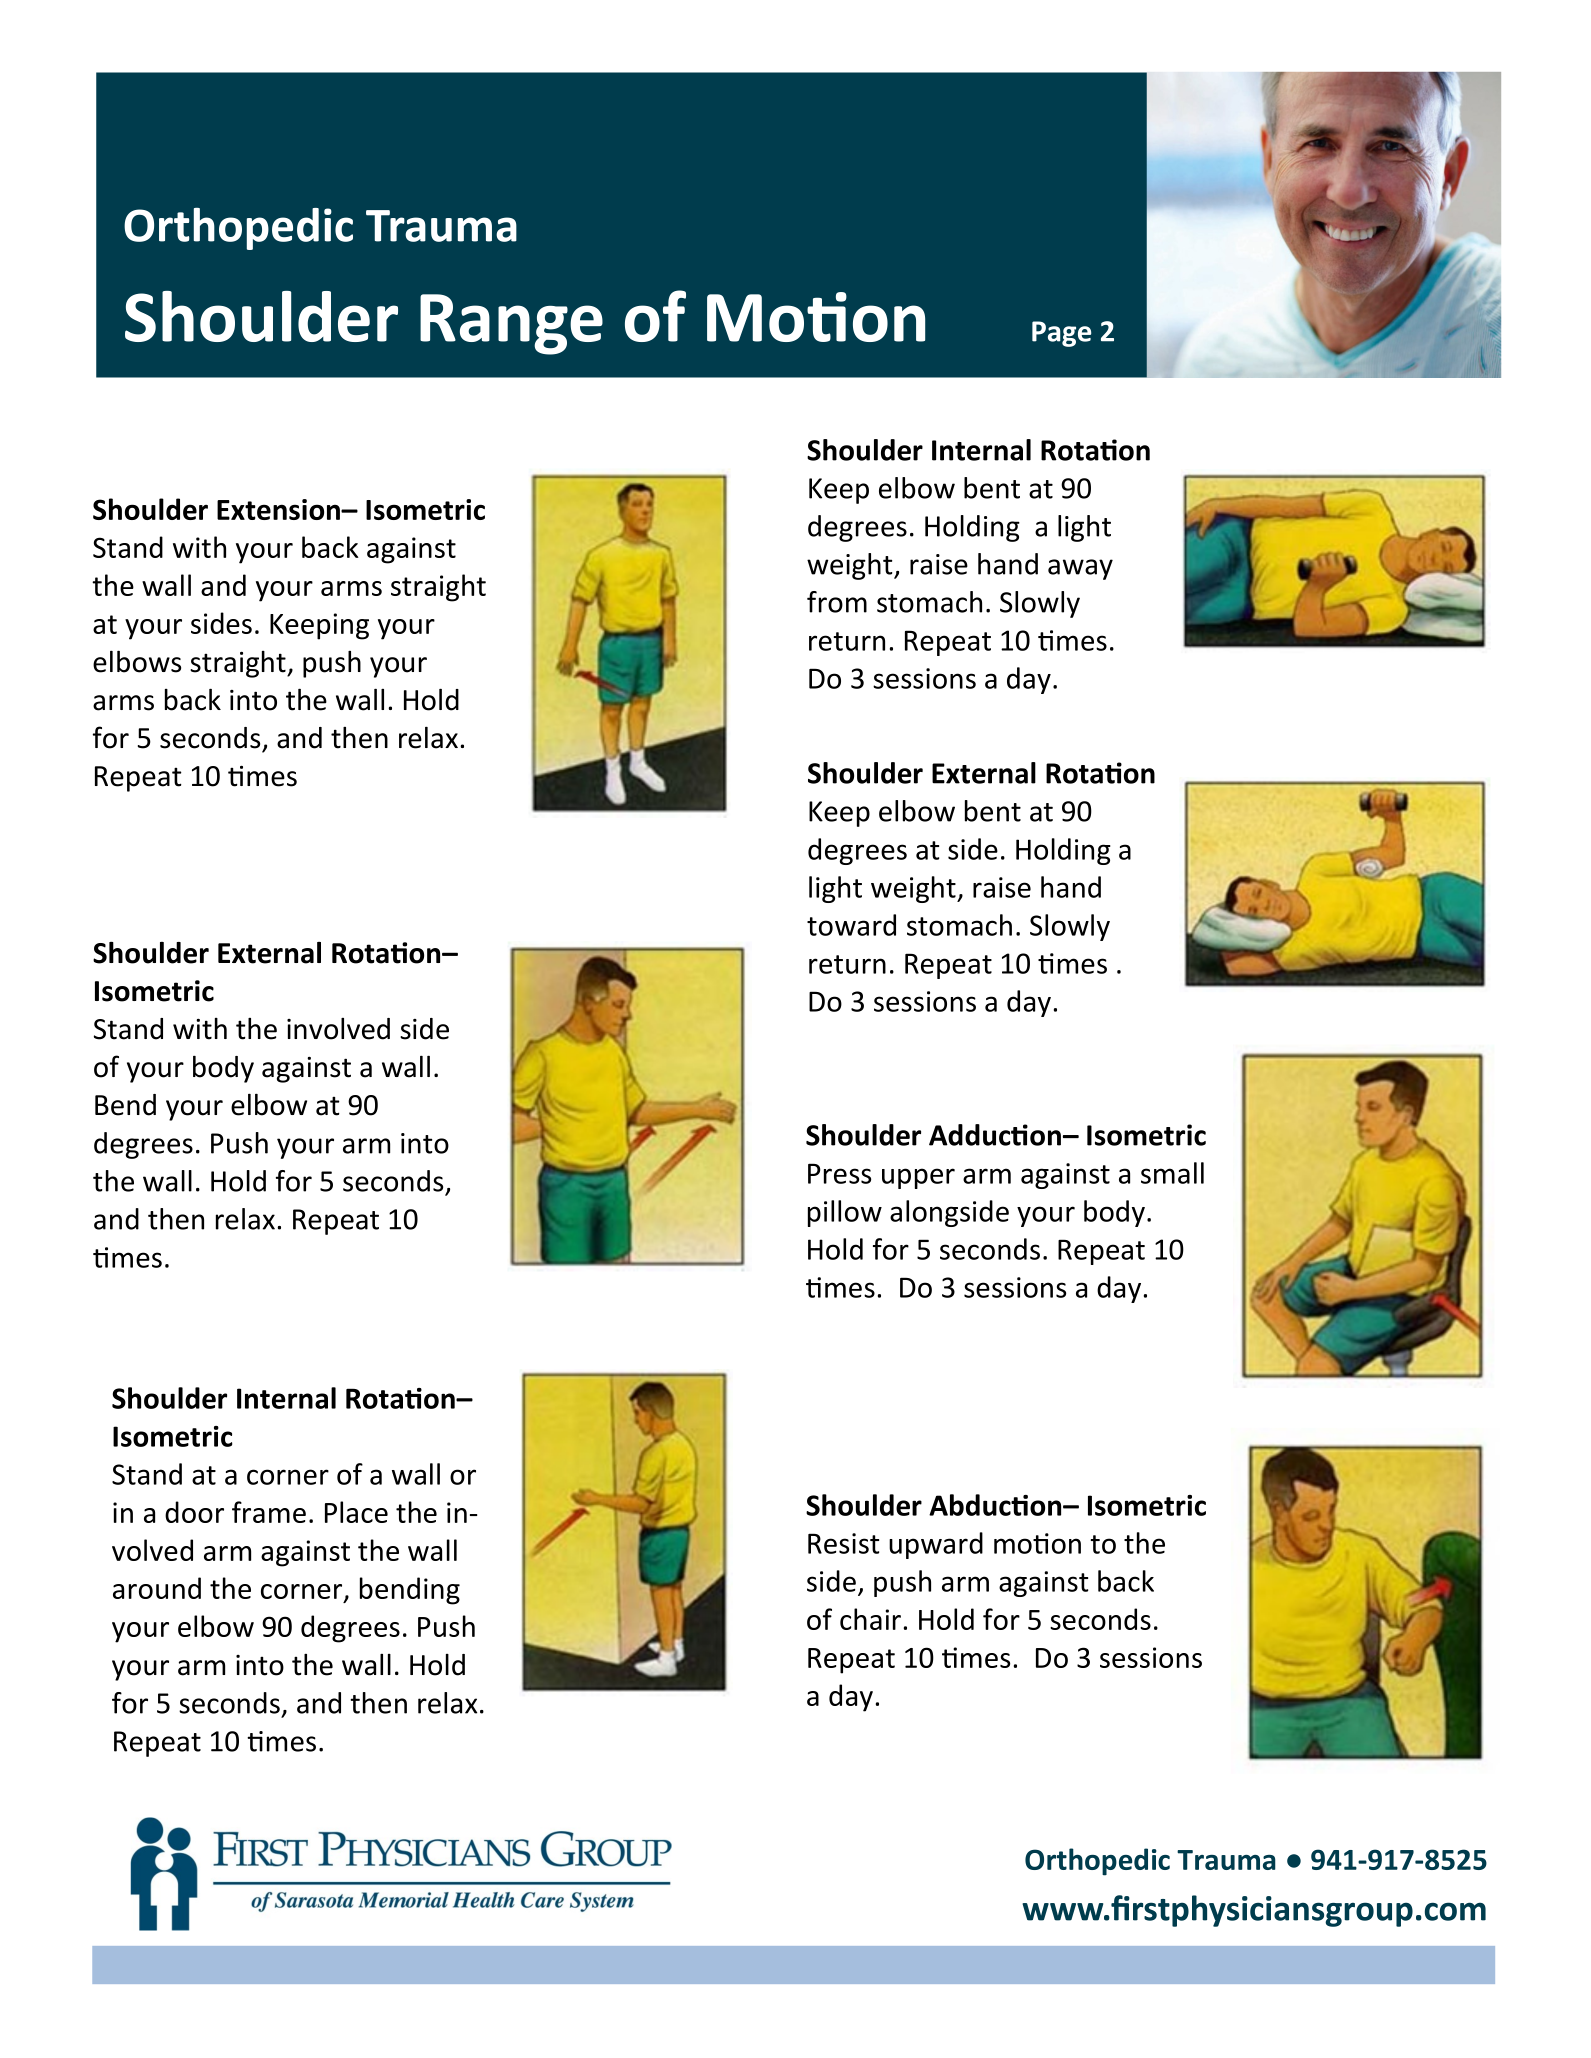 This screenshot has height=2058, width=1591. What do you see at coordinates (837, 602) in the screenshot?
I see `from` at bounding box center [837, 602].
